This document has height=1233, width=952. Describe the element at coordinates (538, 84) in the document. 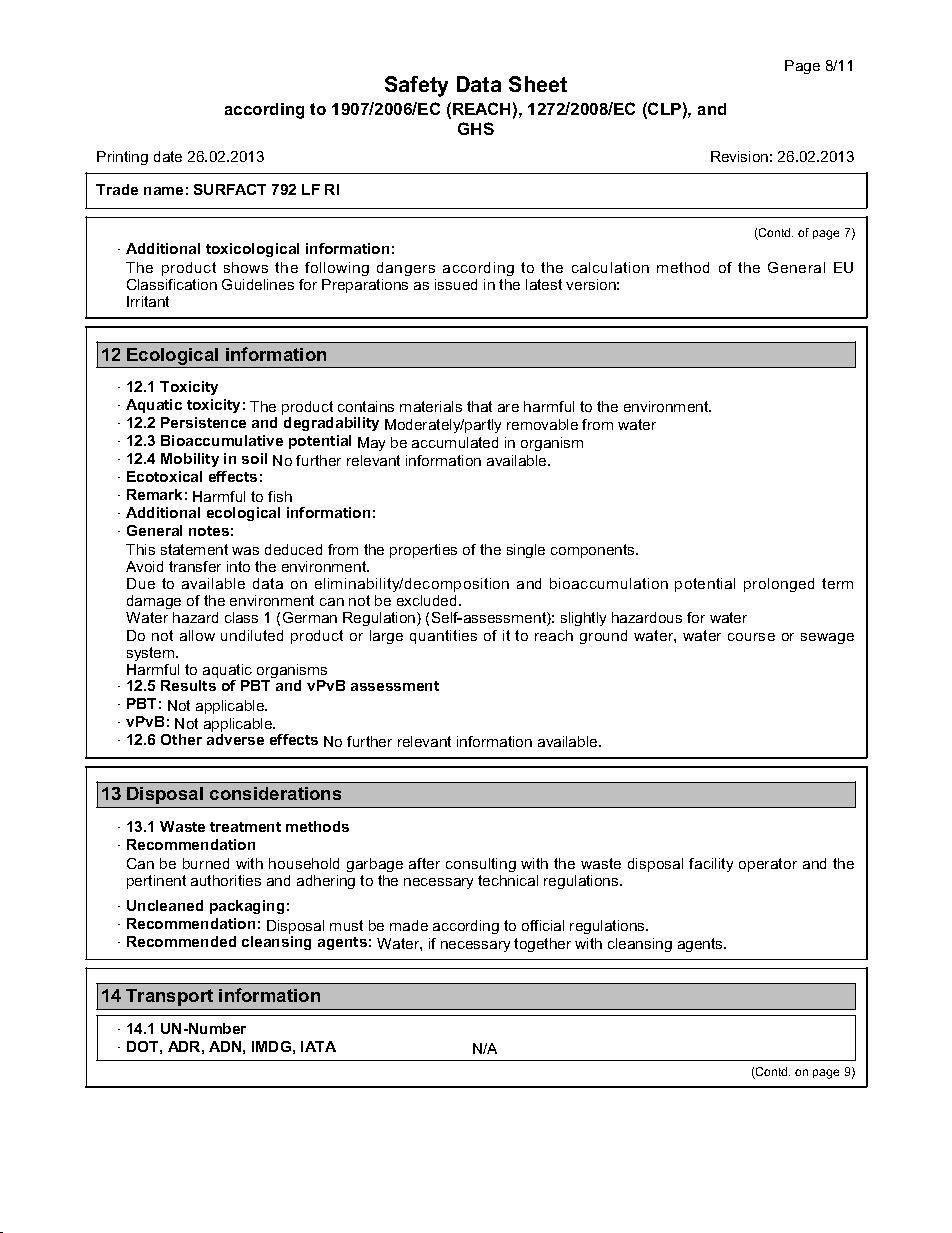

I see `Sheet` at that location.
